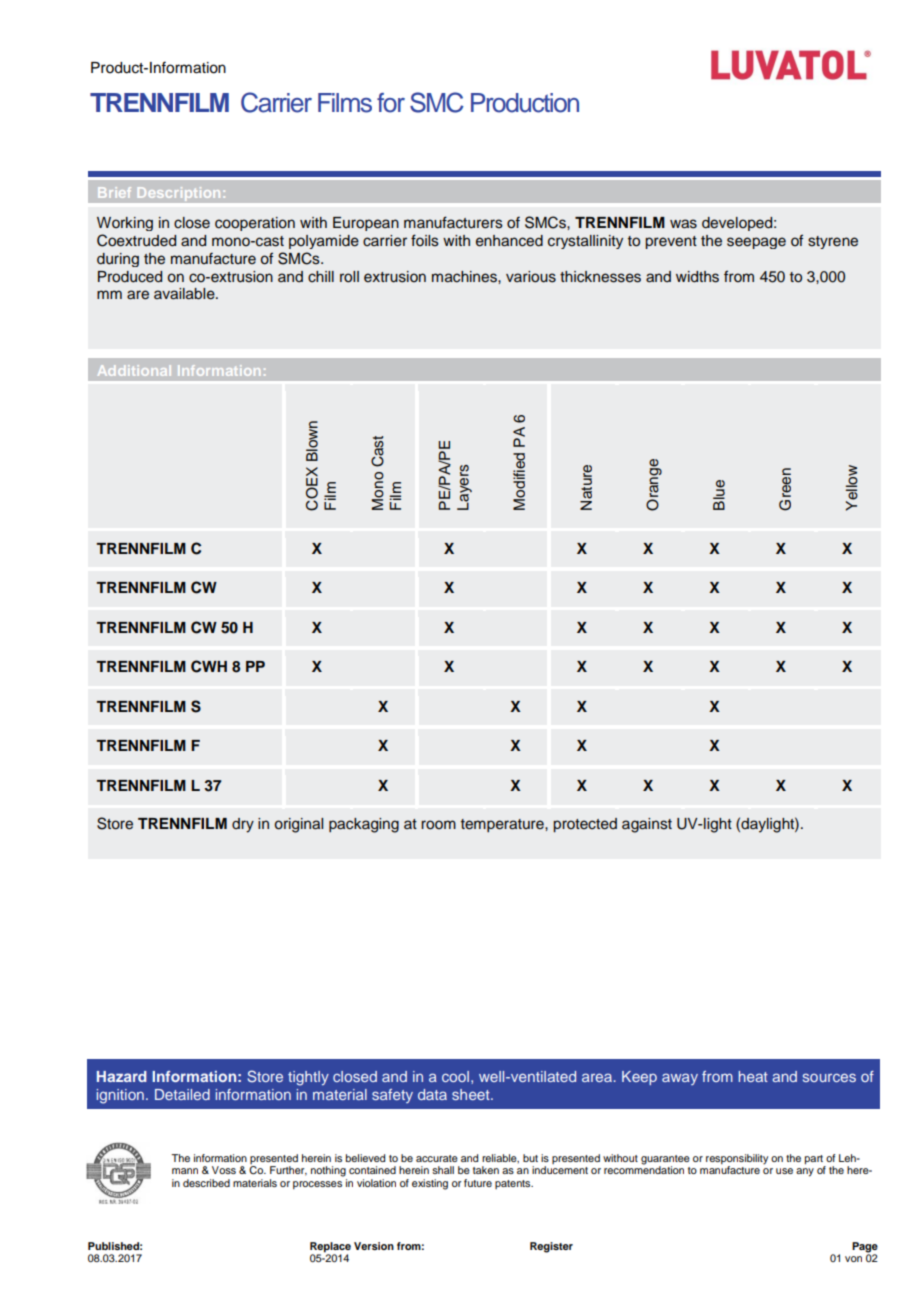 This document has width=924, height=1308. I want to click on dry, so click(243, 825).
